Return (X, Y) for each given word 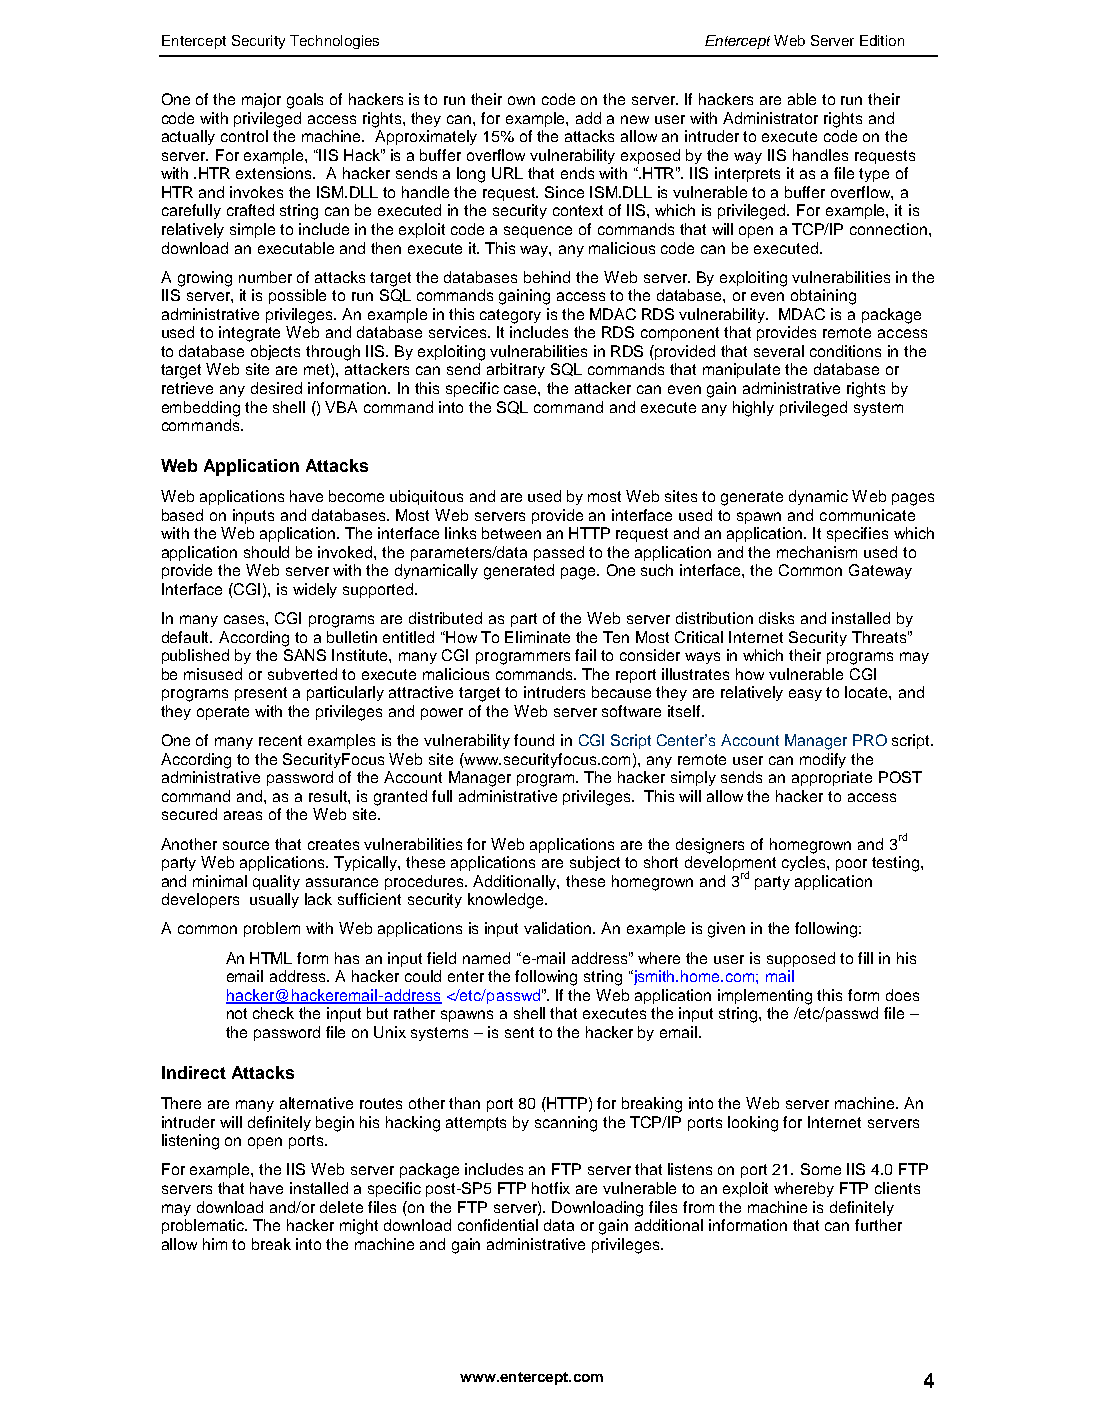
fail (585, 655)
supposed (801, 959)
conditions (845, 351)
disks (776, 618)
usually (274, 900)
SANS (305, 655)
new (635, 119)
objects (275, 352)
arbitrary (516, 370)
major (261, 100)
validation (559, 928)
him (215, 1244)
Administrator (770, 118)
